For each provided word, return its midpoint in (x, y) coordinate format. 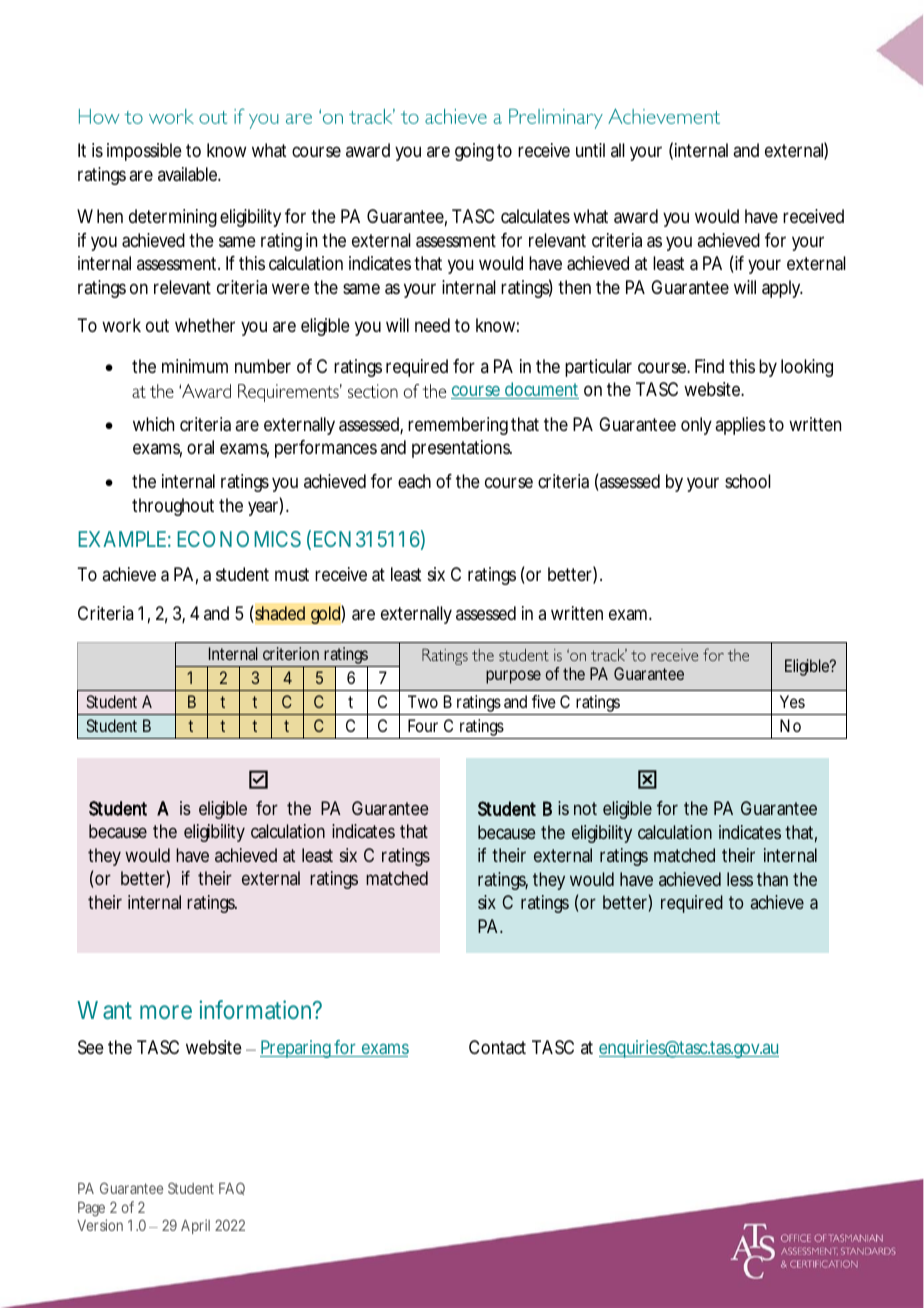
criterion (291, 653)
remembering (458, 426)
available (189, 174)
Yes (792, 701)
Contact (497, 1047)
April (195, 1226)
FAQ (232, 1188)
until (590, 150)
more (166, 1012)
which (153, 424)
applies (740, 426)
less (740, 879)
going (474, 152)
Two (423, 701)
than (772, 879)
